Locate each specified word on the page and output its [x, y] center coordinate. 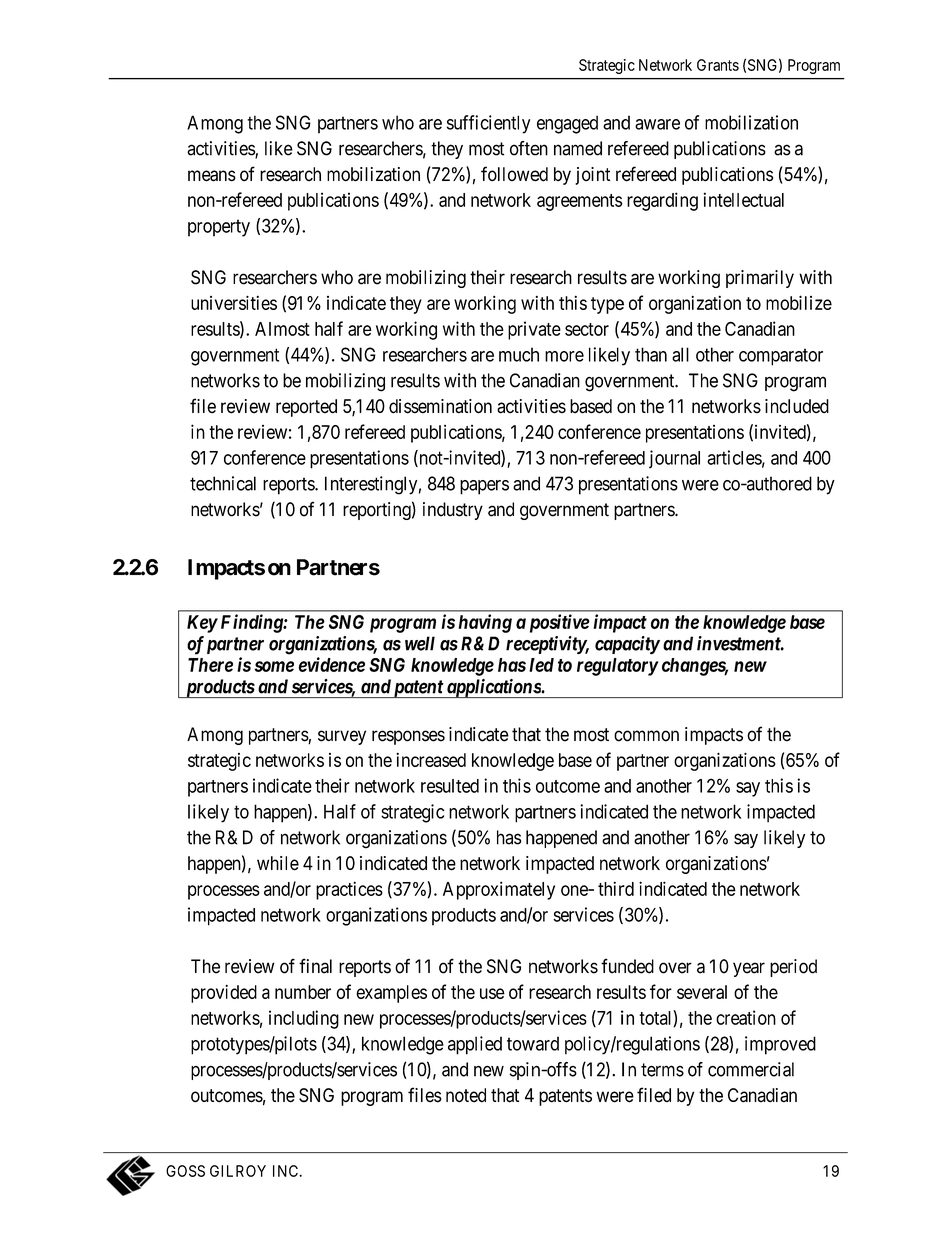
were [700, 485]
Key [202, 624]
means [212, 176]
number [303, 992]
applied [475, 1045]
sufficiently [488, 124]
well [420, 643]
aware [657, 124]
